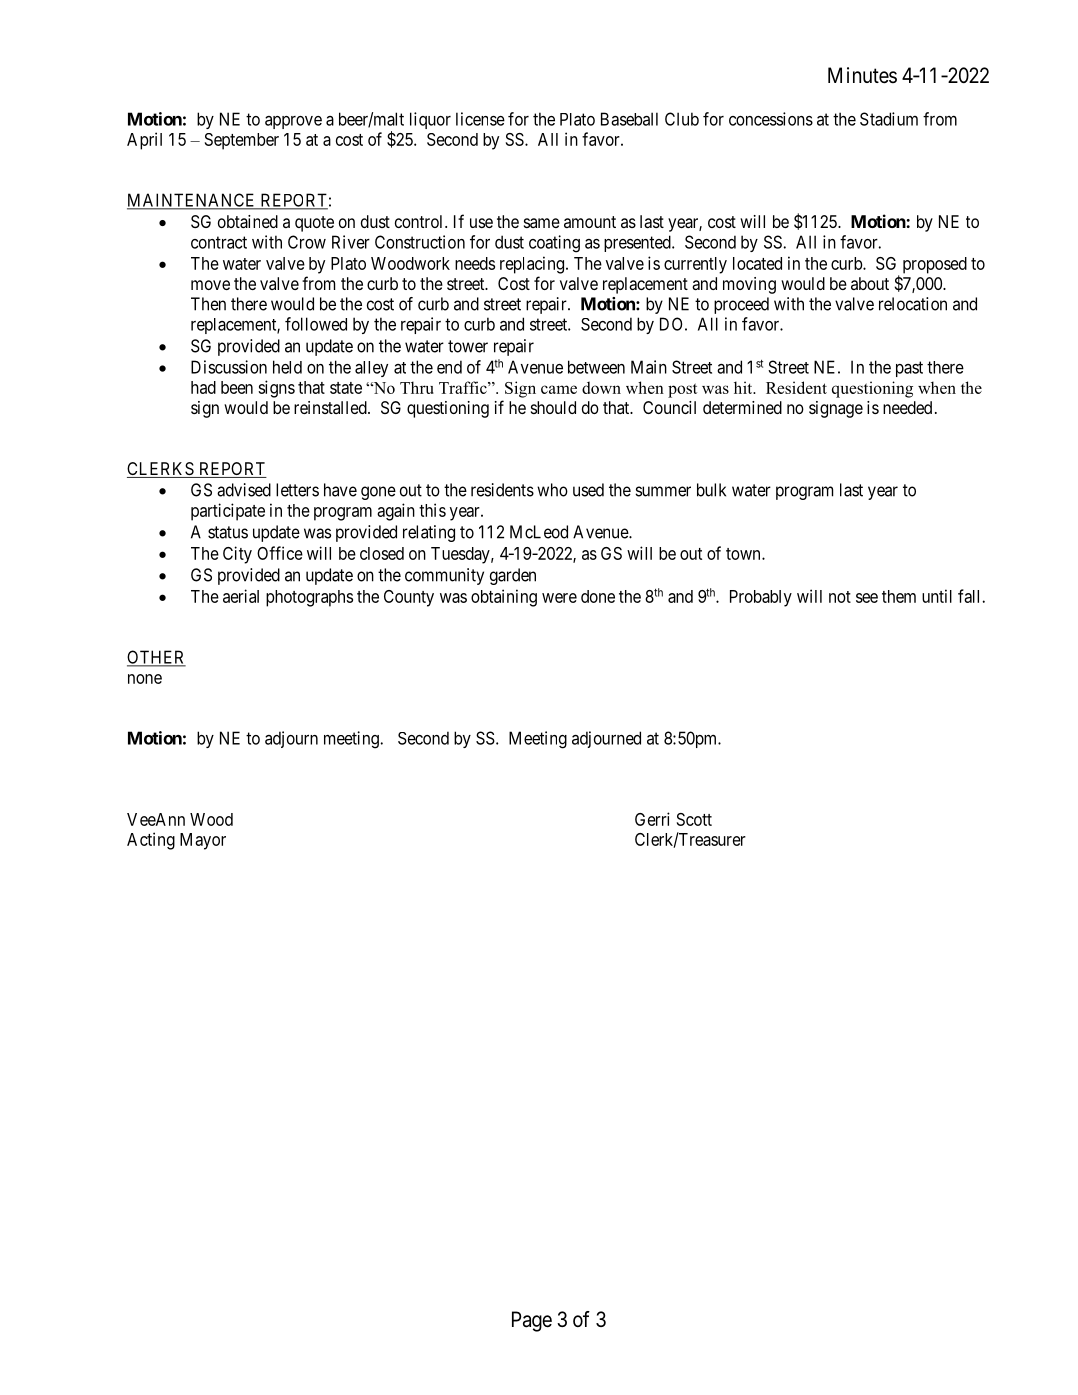 This image has width=1078, height=1395. What do you see at coordinates (242, 141) in the image?
I see `September` at bounding box center [242, 141].
